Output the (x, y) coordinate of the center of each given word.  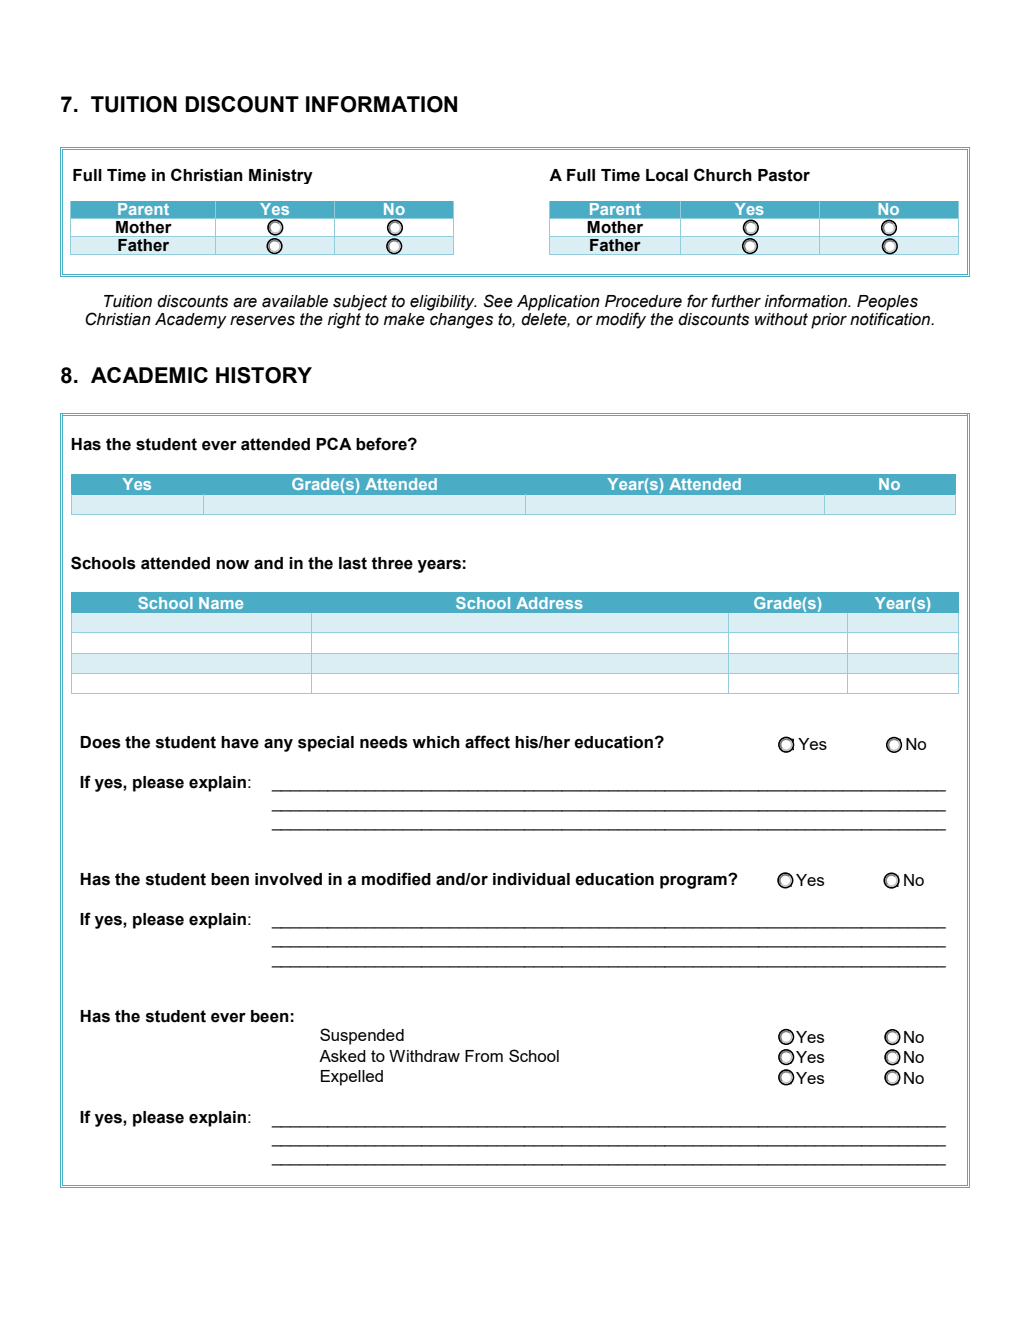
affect (487, 742)
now (232, 565)
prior (829, 321)
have (240, 742)
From (484, 1056)
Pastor (784, 175)
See (498, 301)
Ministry (281, 176)
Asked (342, 1056)
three (392, 563)
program (694, 882)
